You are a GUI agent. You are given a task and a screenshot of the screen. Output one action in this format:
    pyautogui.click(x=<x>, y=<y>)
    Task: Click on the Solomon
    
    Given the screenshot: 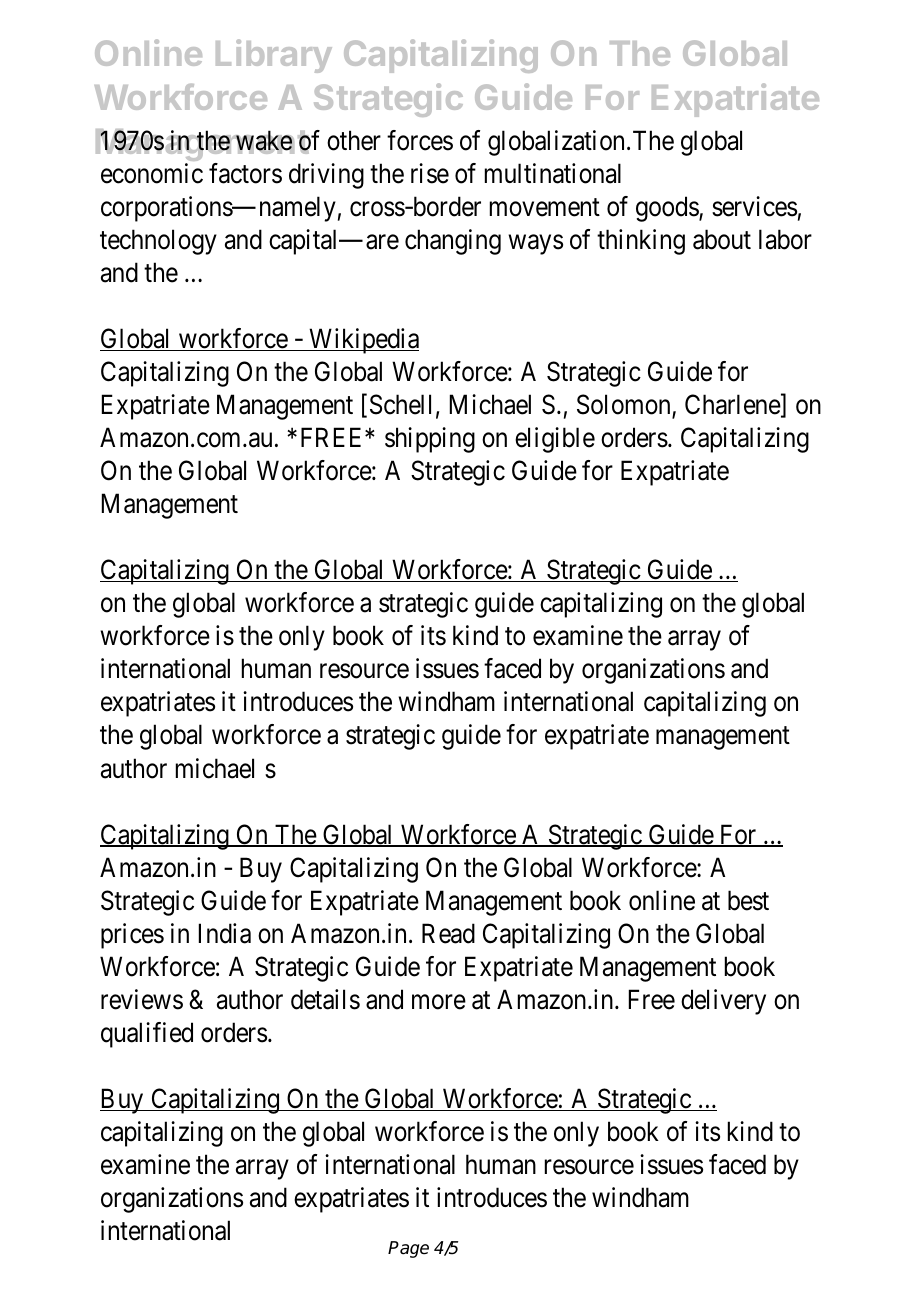 What is the action you would take?
    pyautogui.click(x=625, y=405)
